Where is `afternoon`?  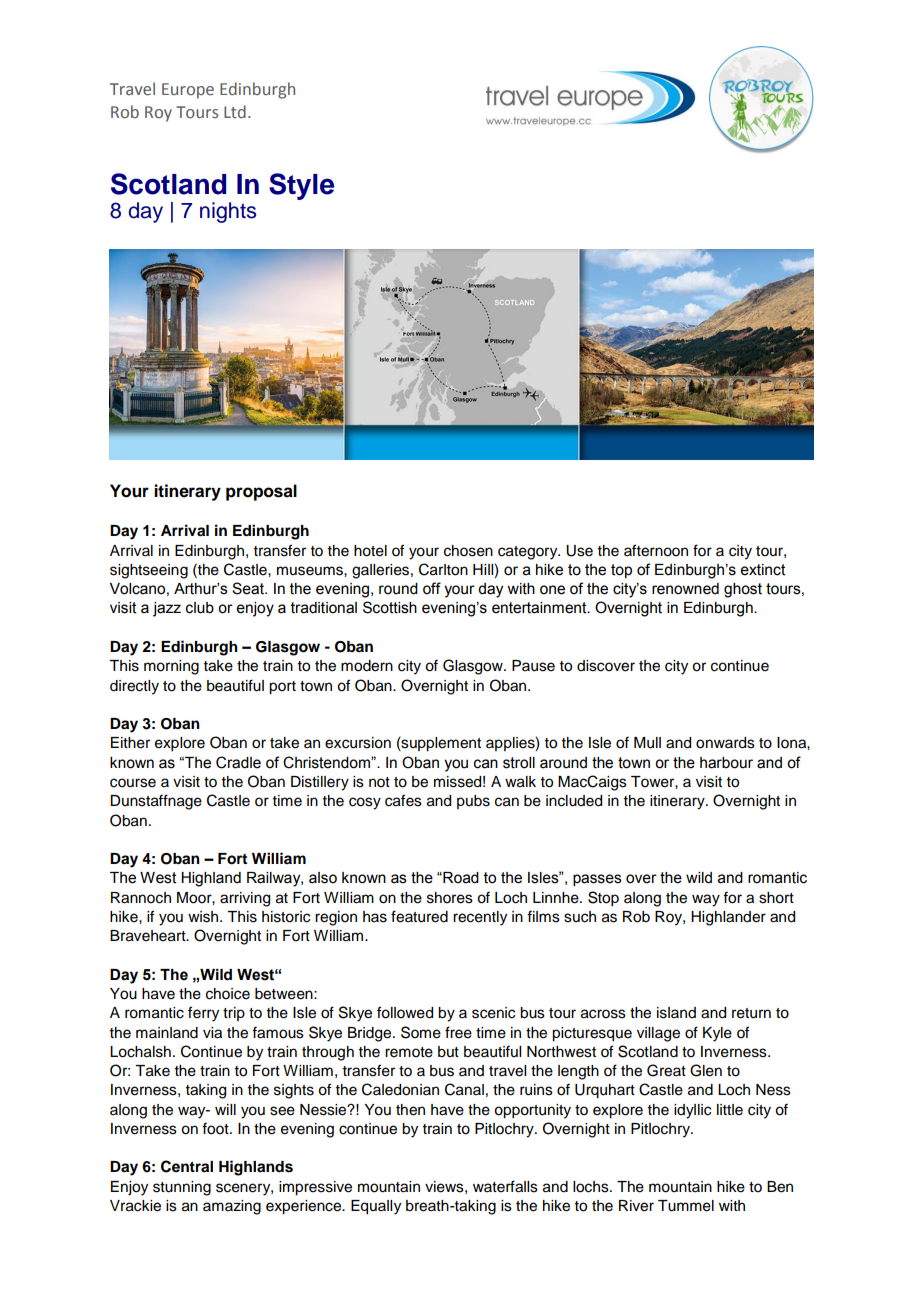 afternoon is located at coordinates (656, 550).
